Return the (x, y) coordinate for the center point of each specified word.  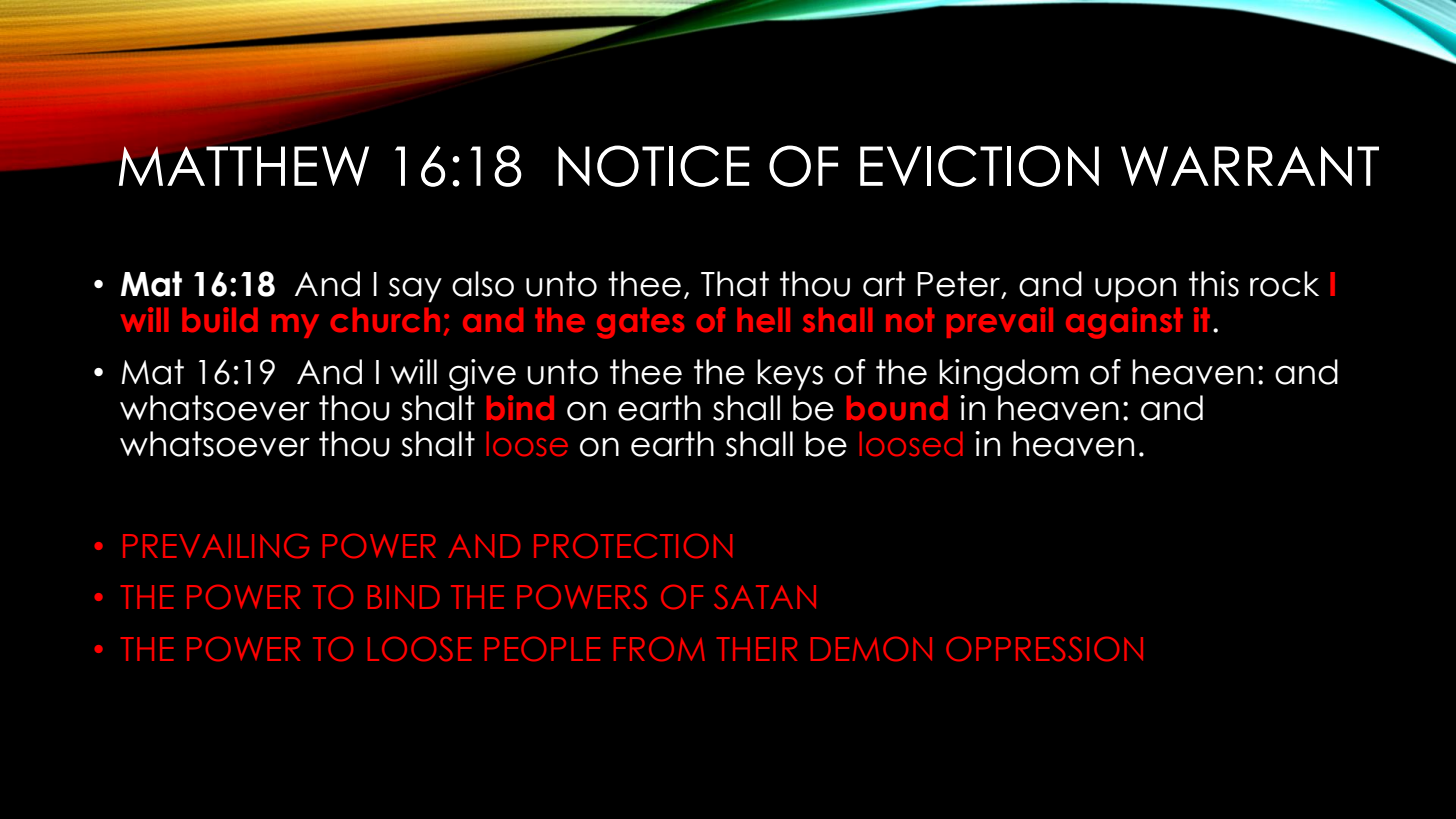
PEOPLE (542, 649)
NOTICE (654, 166)
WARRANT (1250, 166)
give (482, 375)
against (1124, 323)
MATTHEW (244, 166)
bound (897, 408)
